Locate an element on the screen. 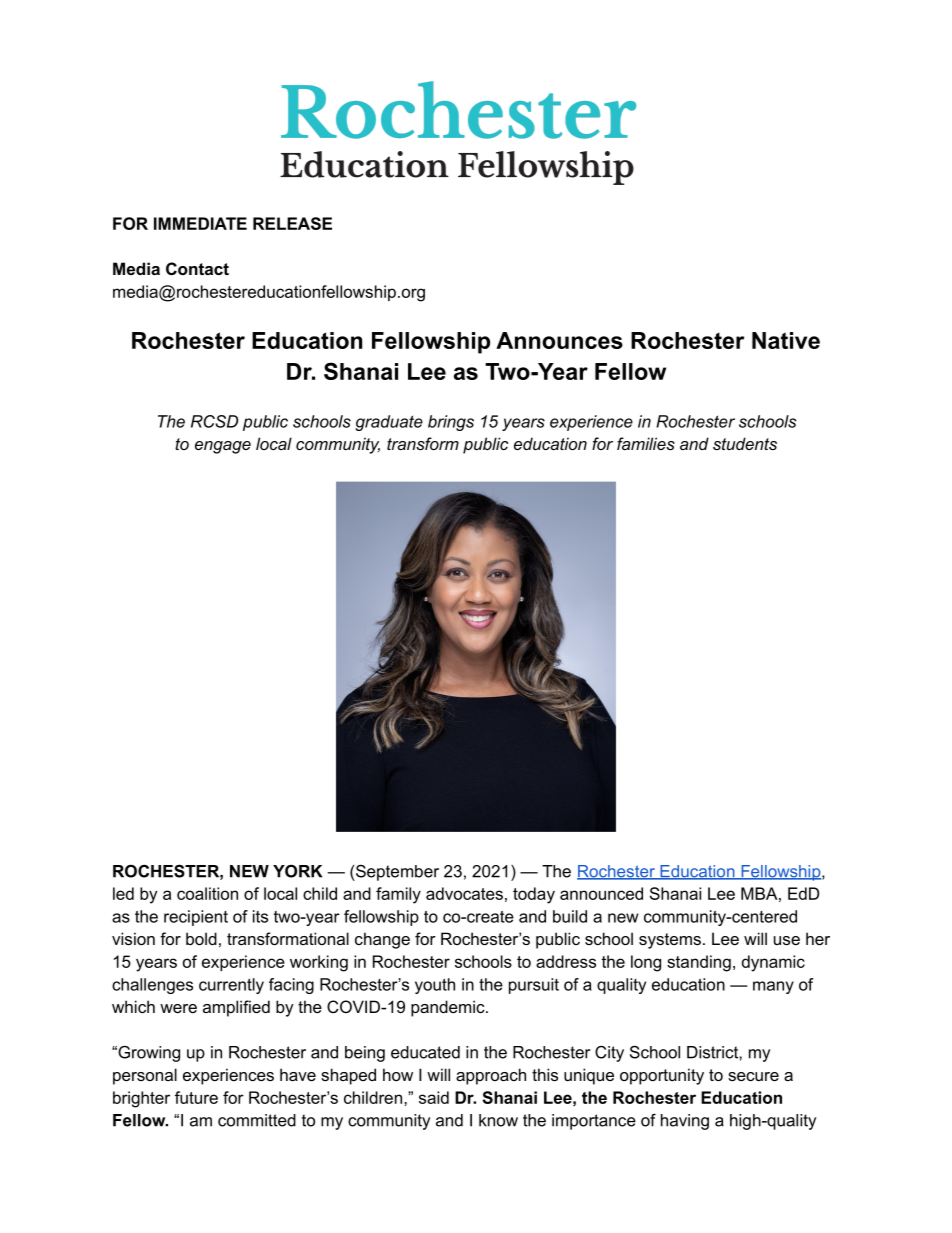 Image resolution: width=952 pixels, height=1233 pixels. students is located at coordinates (745, 443).
